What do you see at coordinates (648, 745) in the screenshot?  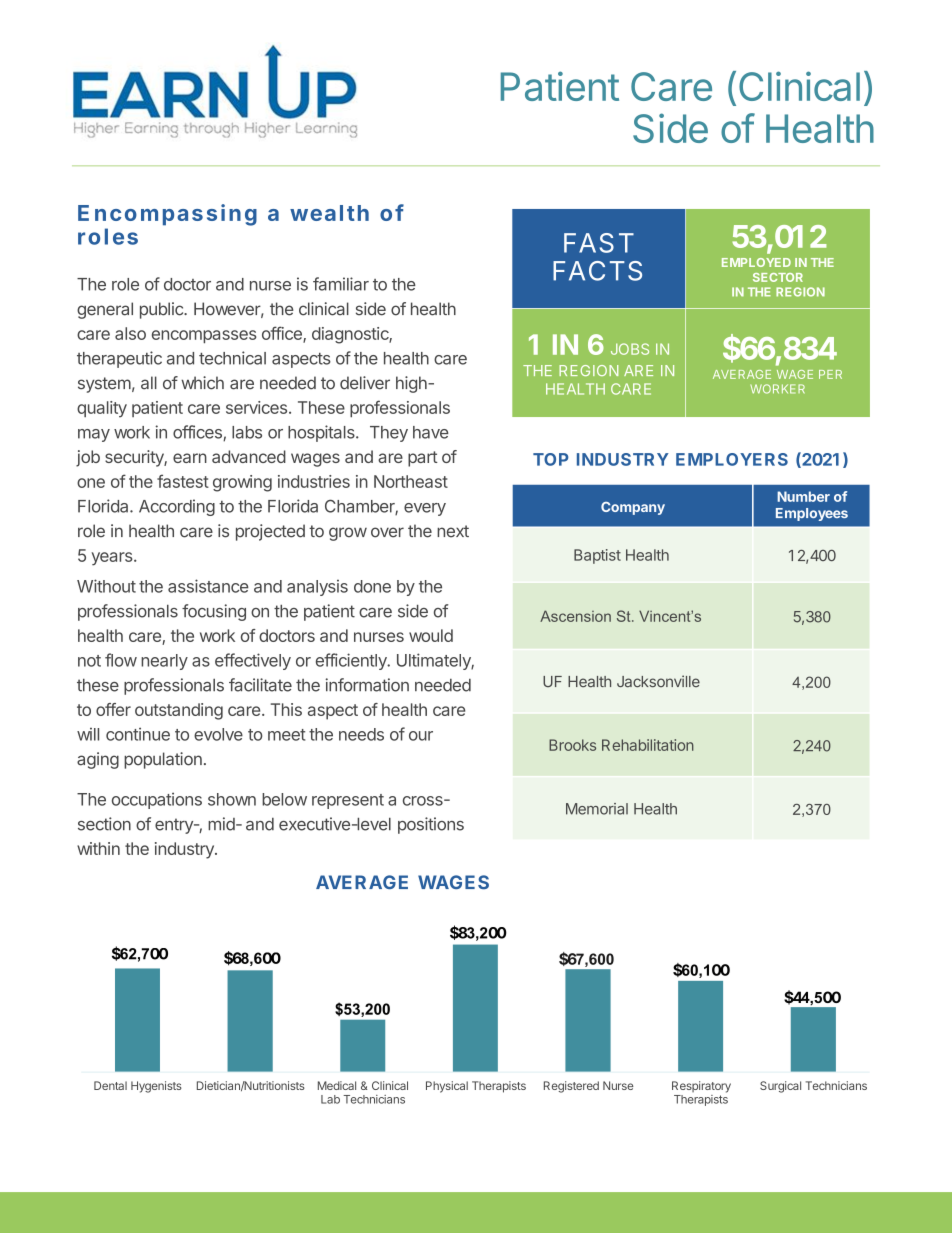 I see `Rehabilitation` at bounding box center [648, 745].
